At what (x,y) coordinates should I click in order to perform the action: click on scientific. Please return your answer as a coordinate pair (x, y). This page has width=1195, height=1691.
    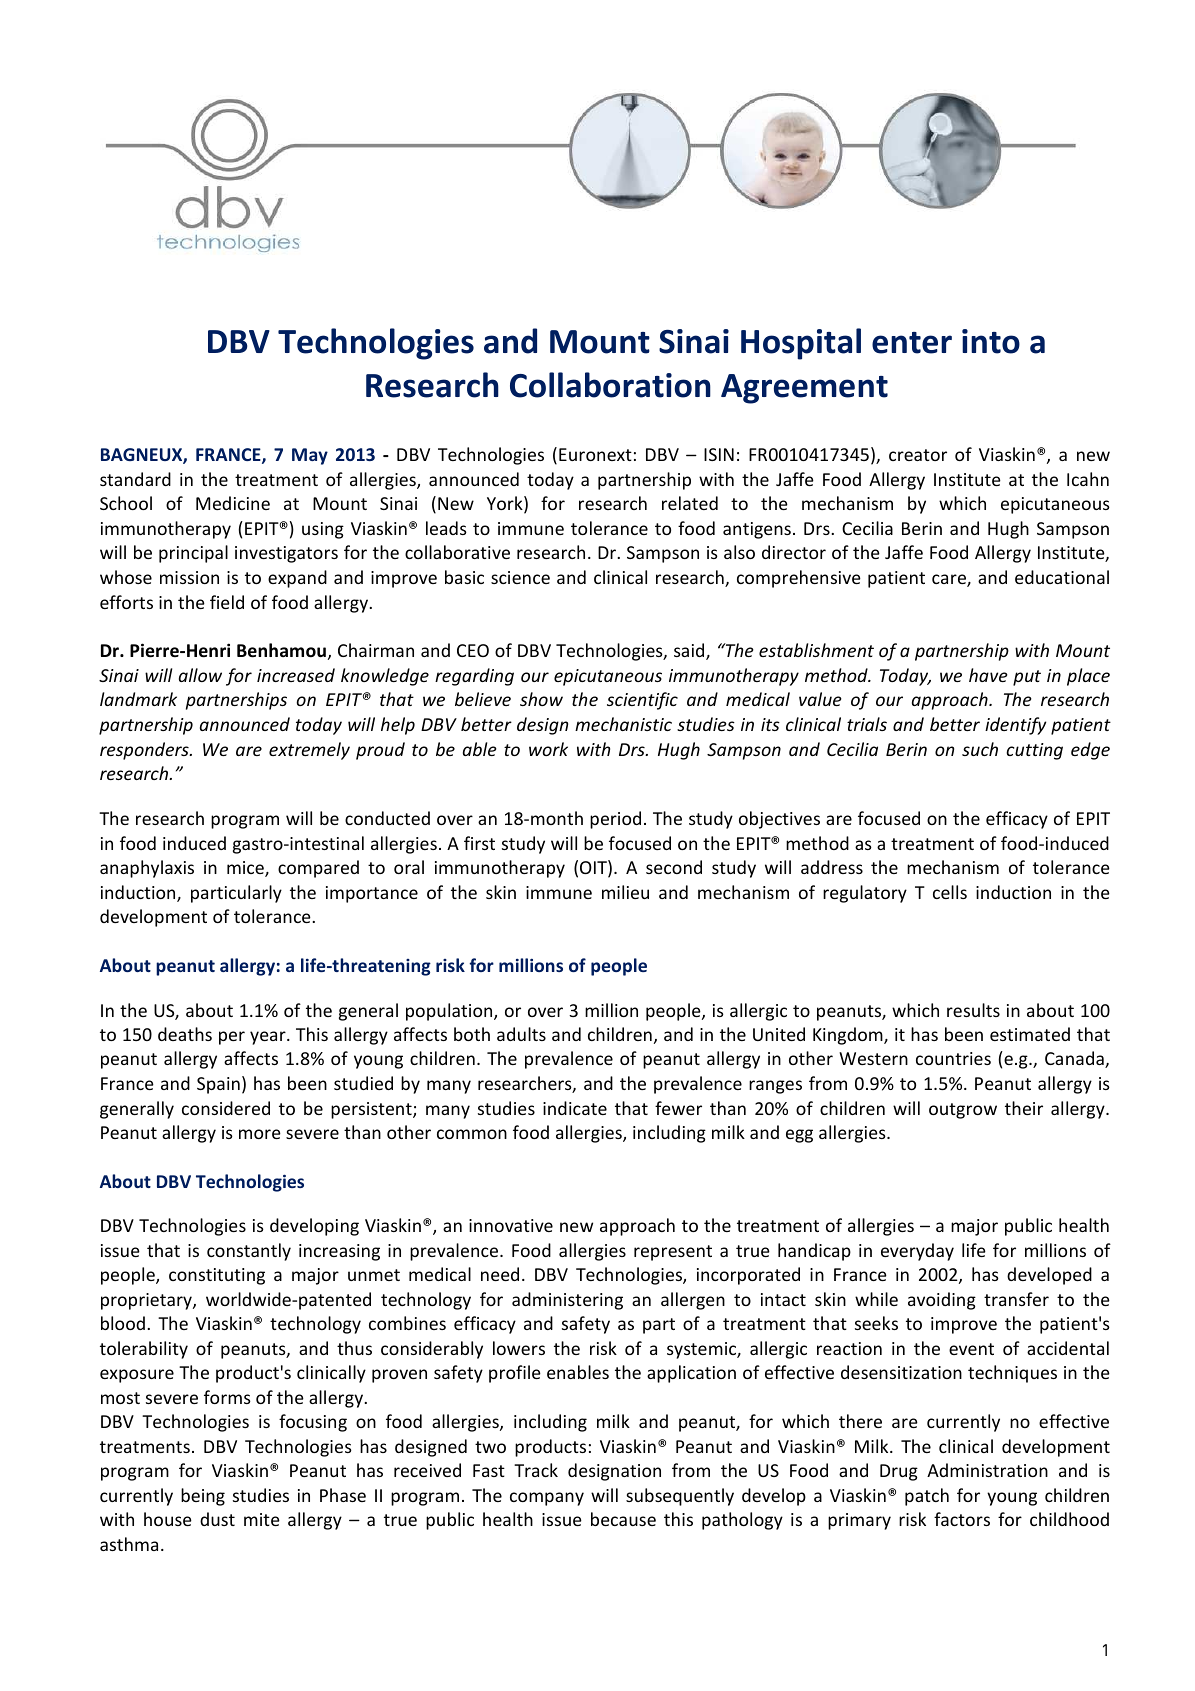
    Looking at the image, I should click on (642, 701).
